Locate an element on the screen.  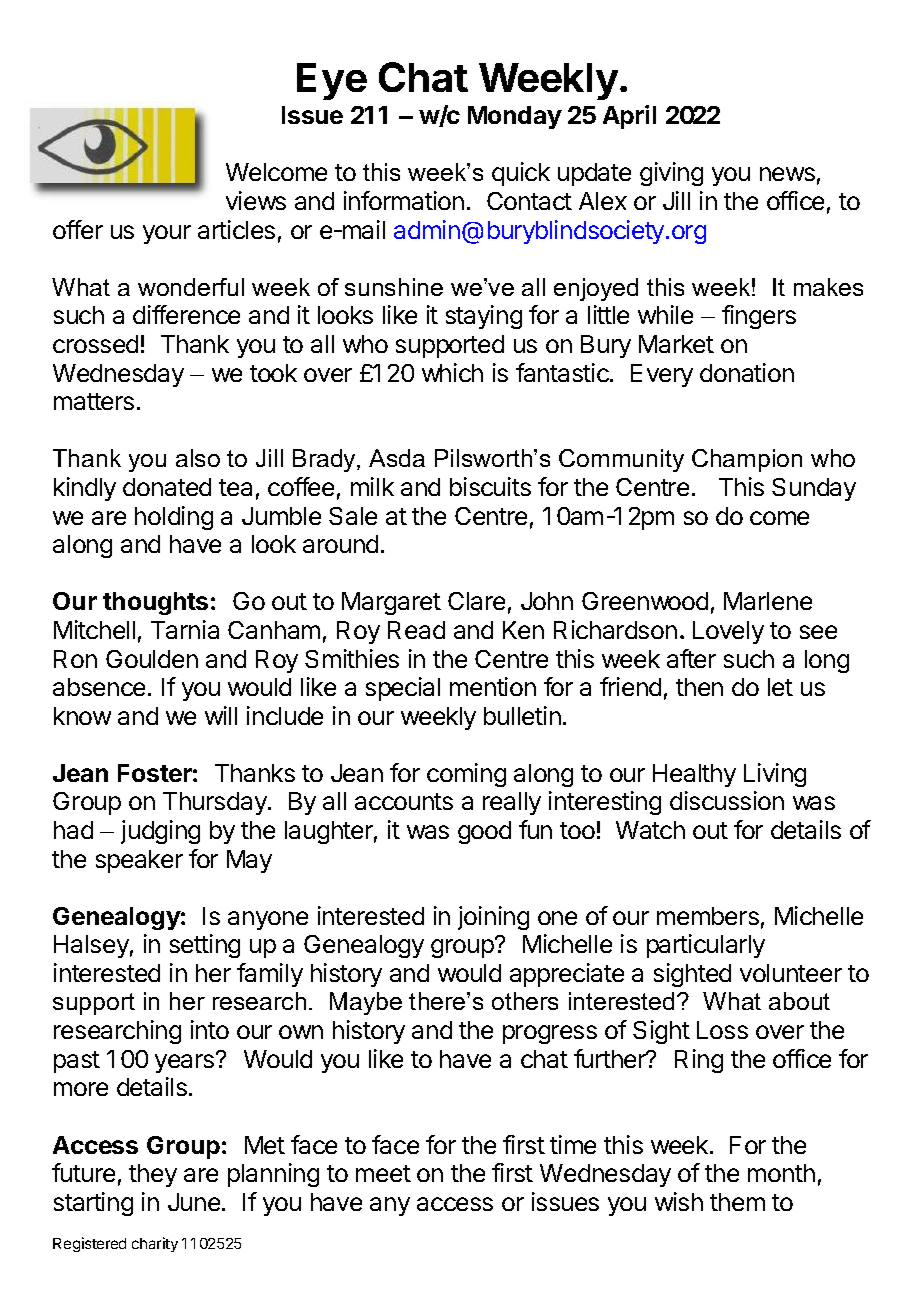
Monday is located at coordinates (515, 117).
